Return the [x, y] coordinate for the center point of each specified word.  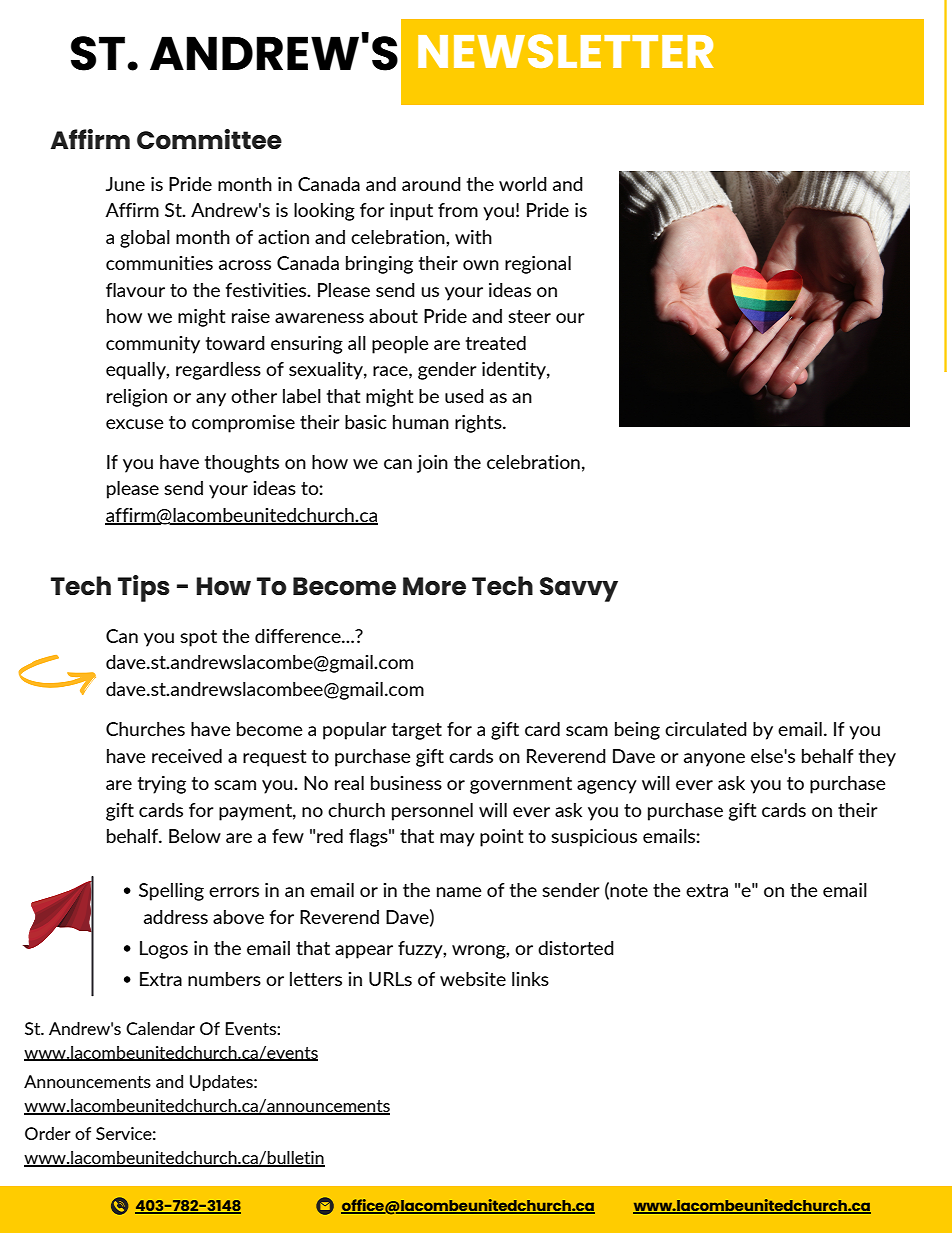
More [434, 586]
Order [48, 1133]
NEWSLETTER [565, 51]
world [523, 184]
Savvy [579, 589]
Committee [209, 139]
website [473, 979]
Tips [144, 588]
